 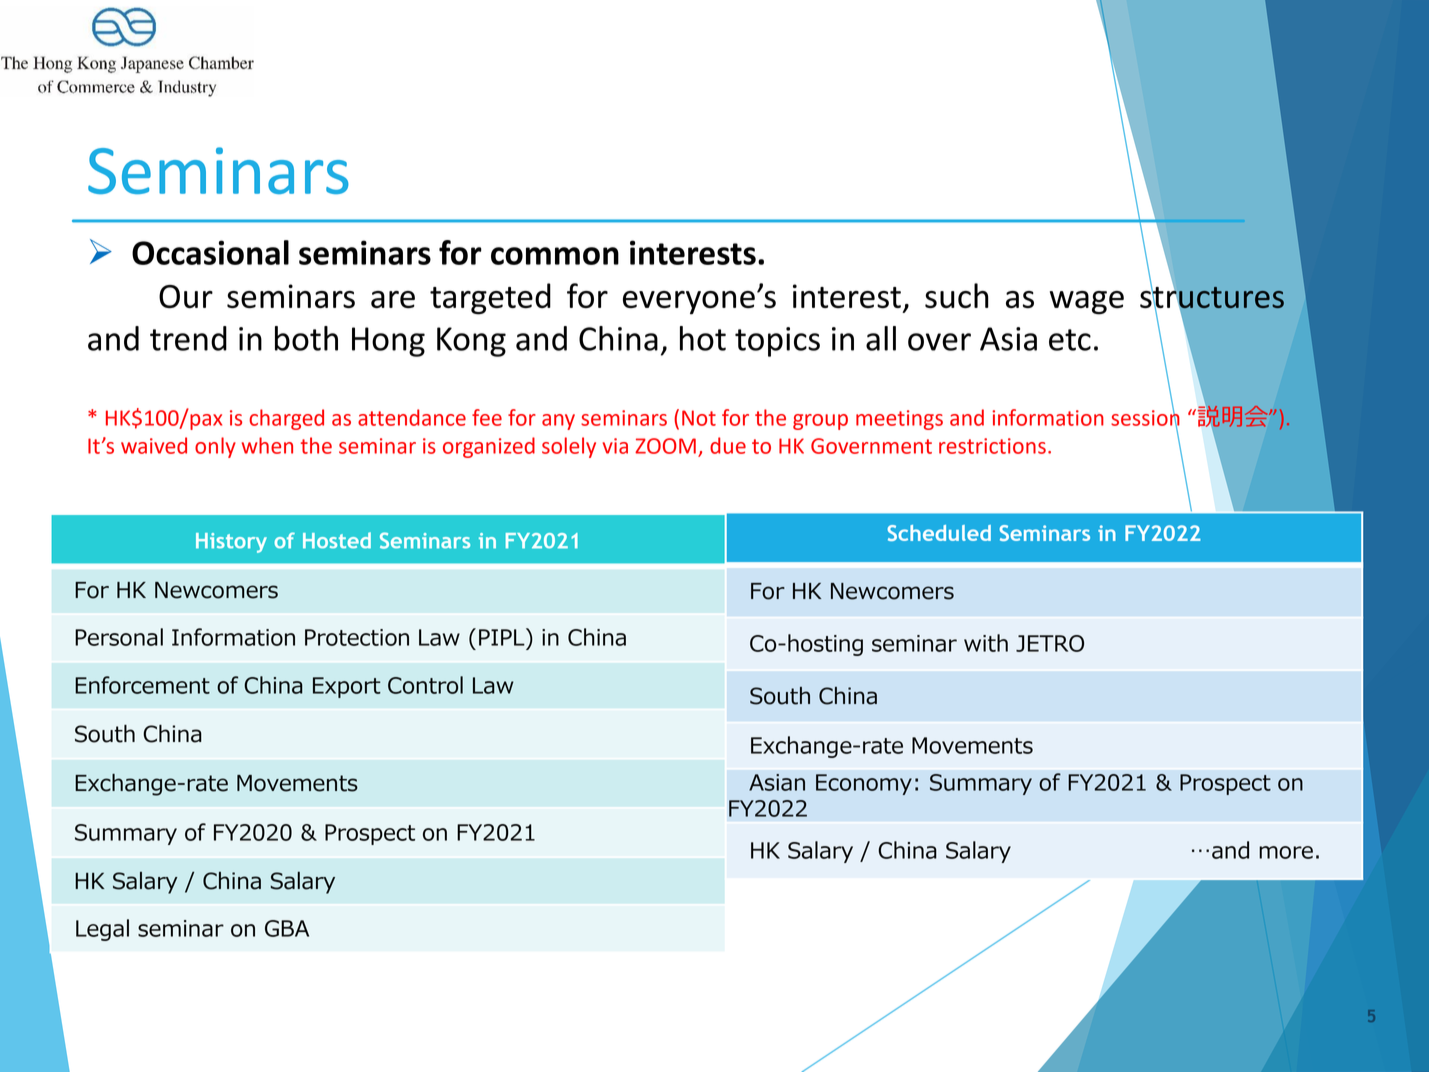 I want to click on Scheduled, so click(x=939, y=533).
